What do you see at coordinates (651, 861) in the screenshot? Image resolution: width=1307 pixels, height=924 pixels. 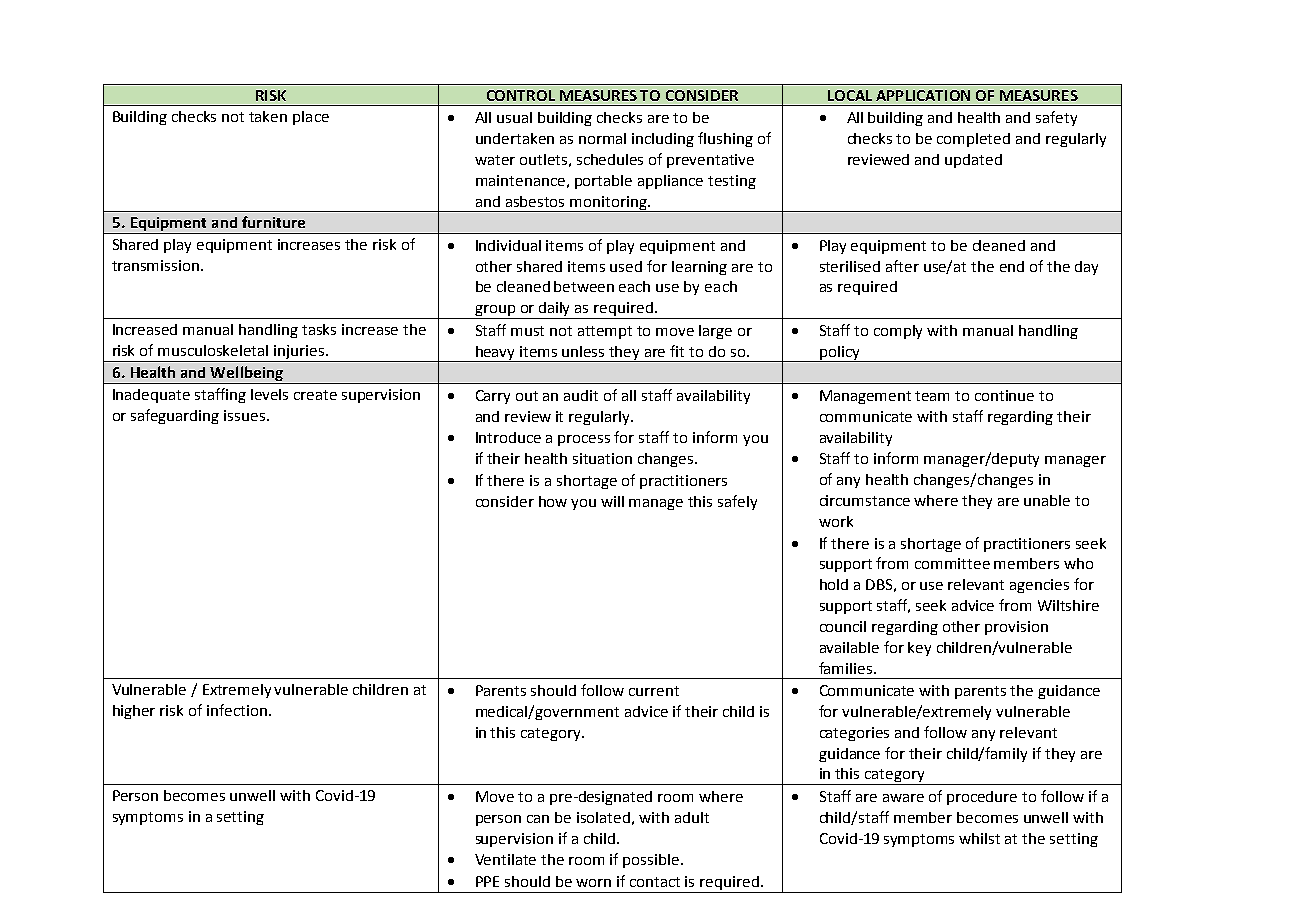 I see `possible` at bounding box center [651, 861].
